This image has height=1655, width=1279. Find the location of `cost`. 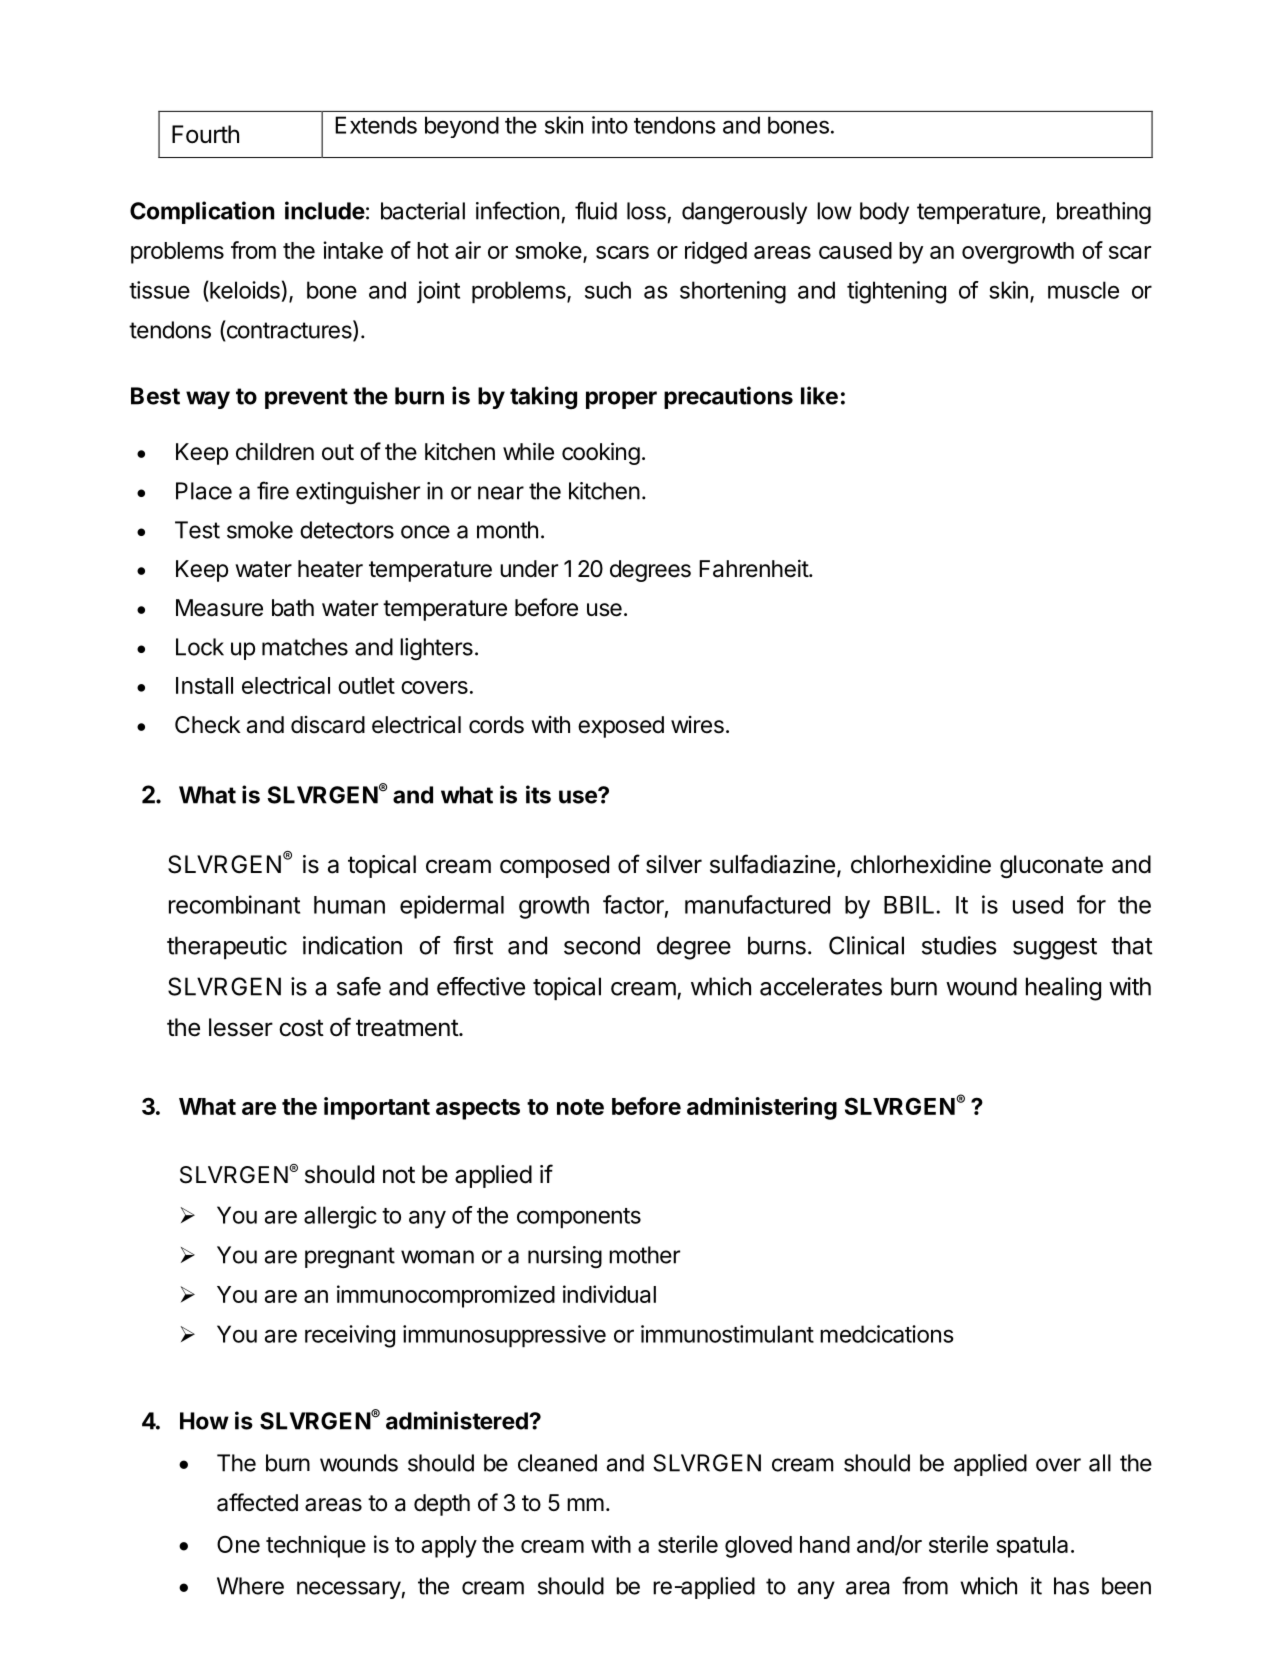

cost is located at coordinates (301, 1028).
